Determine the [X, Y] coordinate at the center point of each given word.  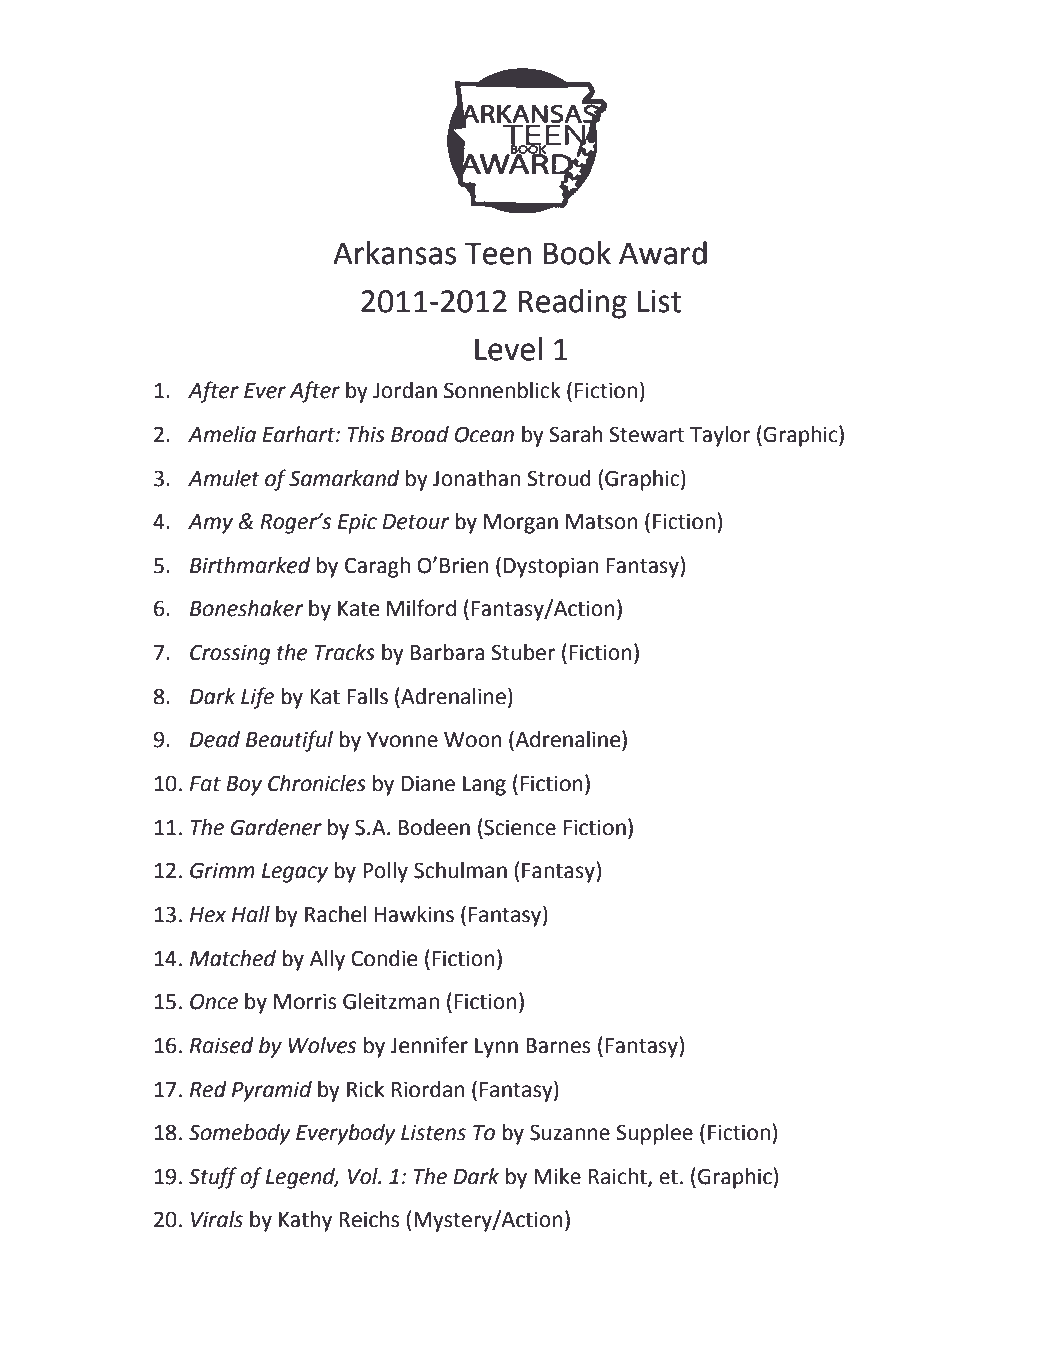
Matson [602, 522]
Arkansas [394, 253]
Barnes [558, 1046]
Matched [233, 958]
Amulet [224, 478]
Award [663, 253]
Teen [498, 253]
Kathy [305, 1221]
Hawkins [414, 914]
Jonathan [476, 478]
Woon [473, 740]
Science [519, 827]
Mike [557, 1176]
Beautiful [289, 741]
